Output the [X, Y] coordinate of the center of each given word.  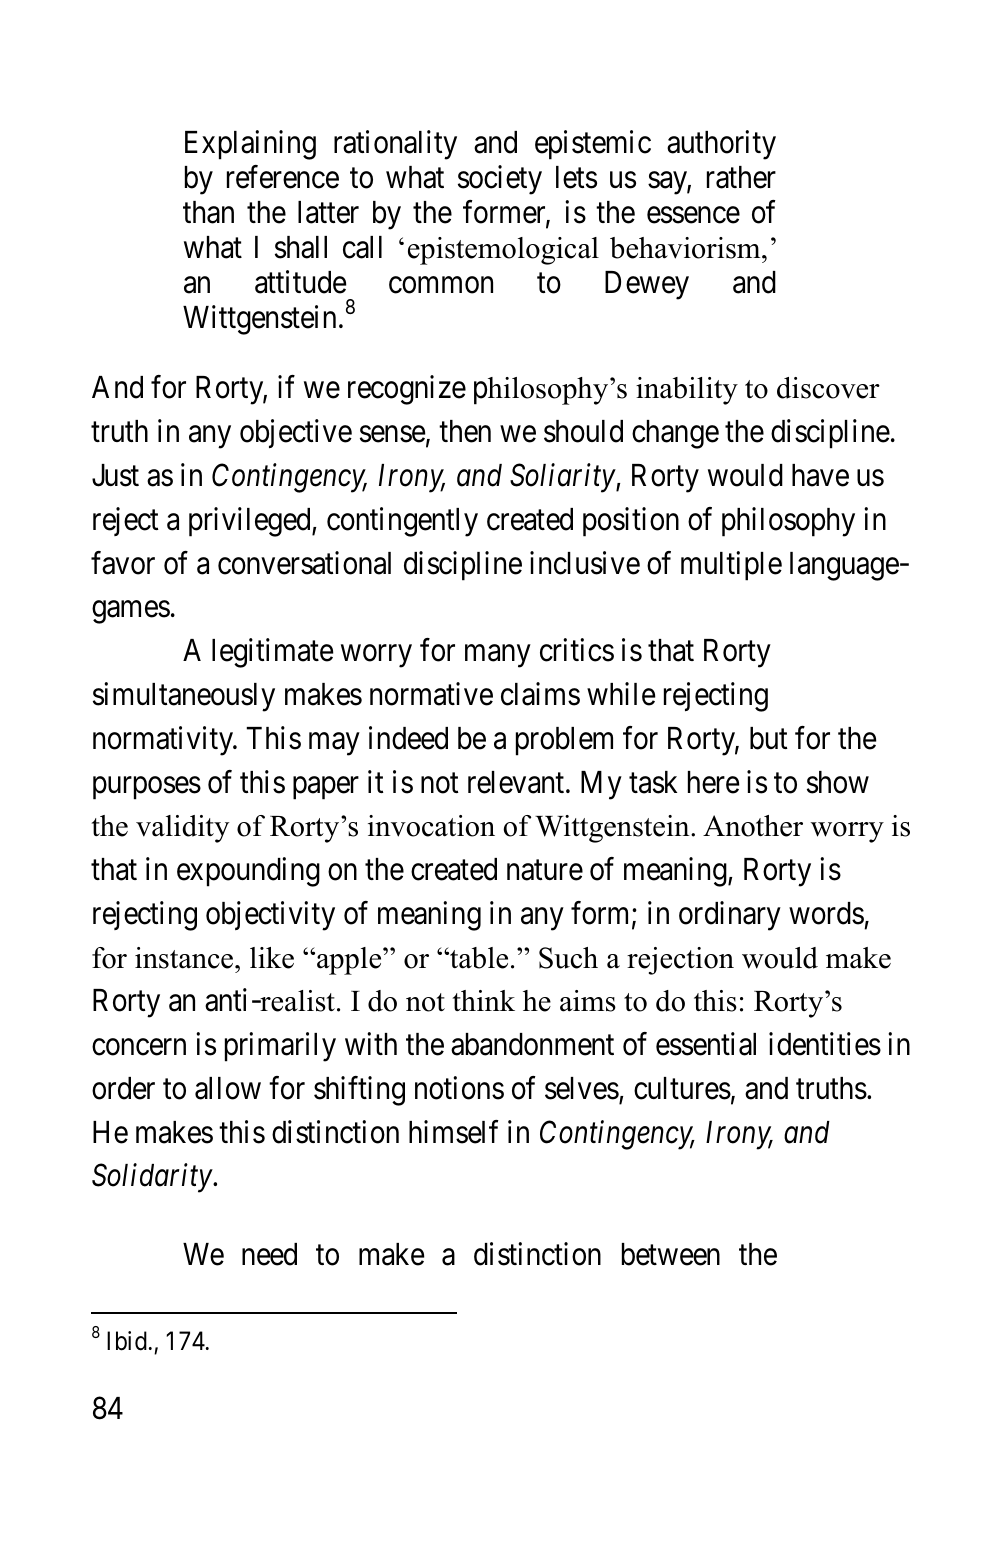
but [769, 738]
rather [741, 177]
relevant [517, 782]
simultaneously [184, 697]
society [500, 180]
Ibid [127, 1341]
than [208, 212]
